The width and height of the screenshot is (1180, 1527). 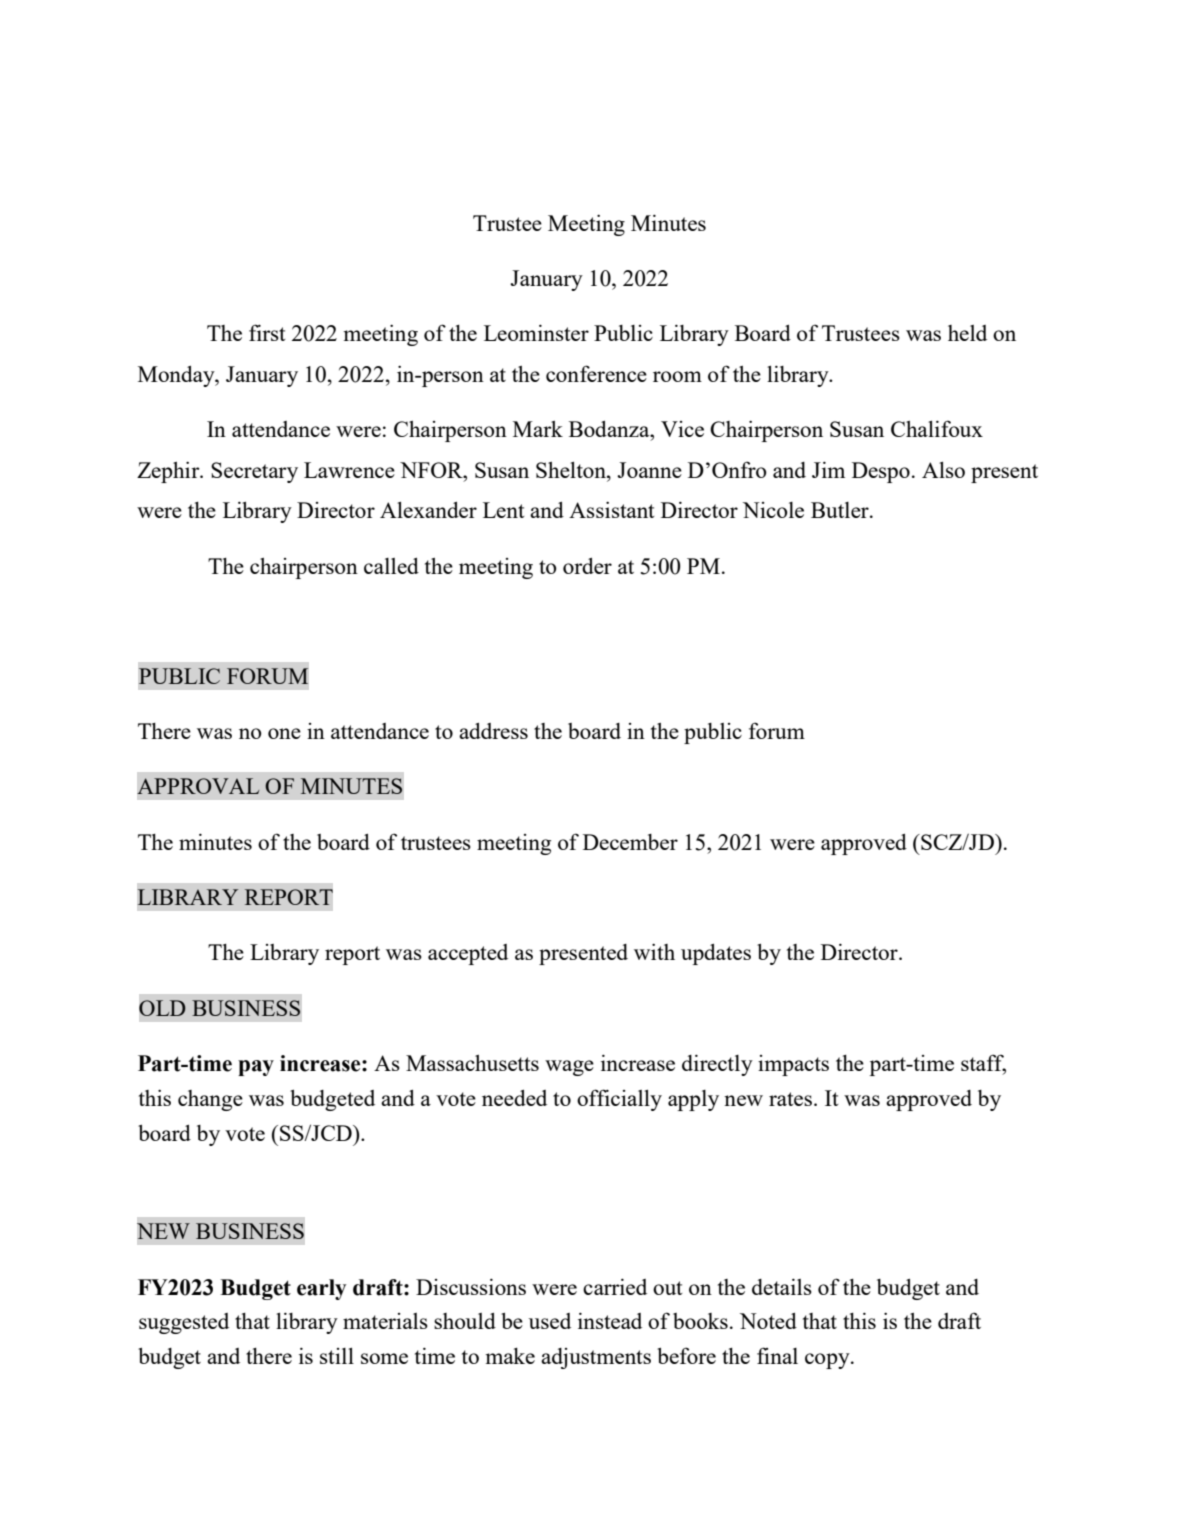 I want to click on with, so click(x=654, y=951).
